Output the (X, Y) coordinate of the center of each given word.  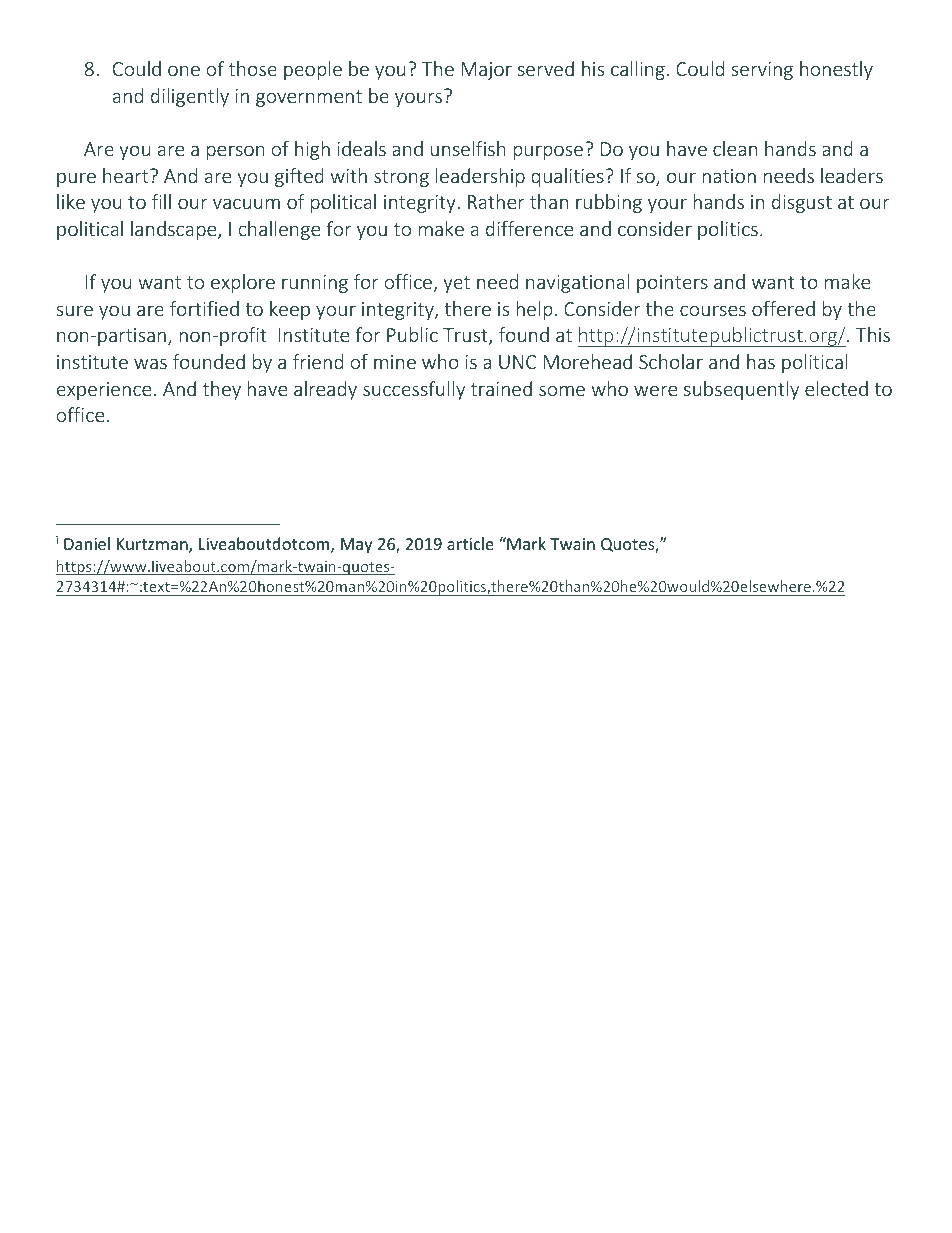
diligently (190, 97)
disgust (802, 203)
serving (762, 71)
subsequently (741, 390)
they (222, 390)
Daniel (87, 543)
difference (529, 228)
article (470, 543)
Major (486, 71)
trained (501, 388)
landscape (175, 230)
